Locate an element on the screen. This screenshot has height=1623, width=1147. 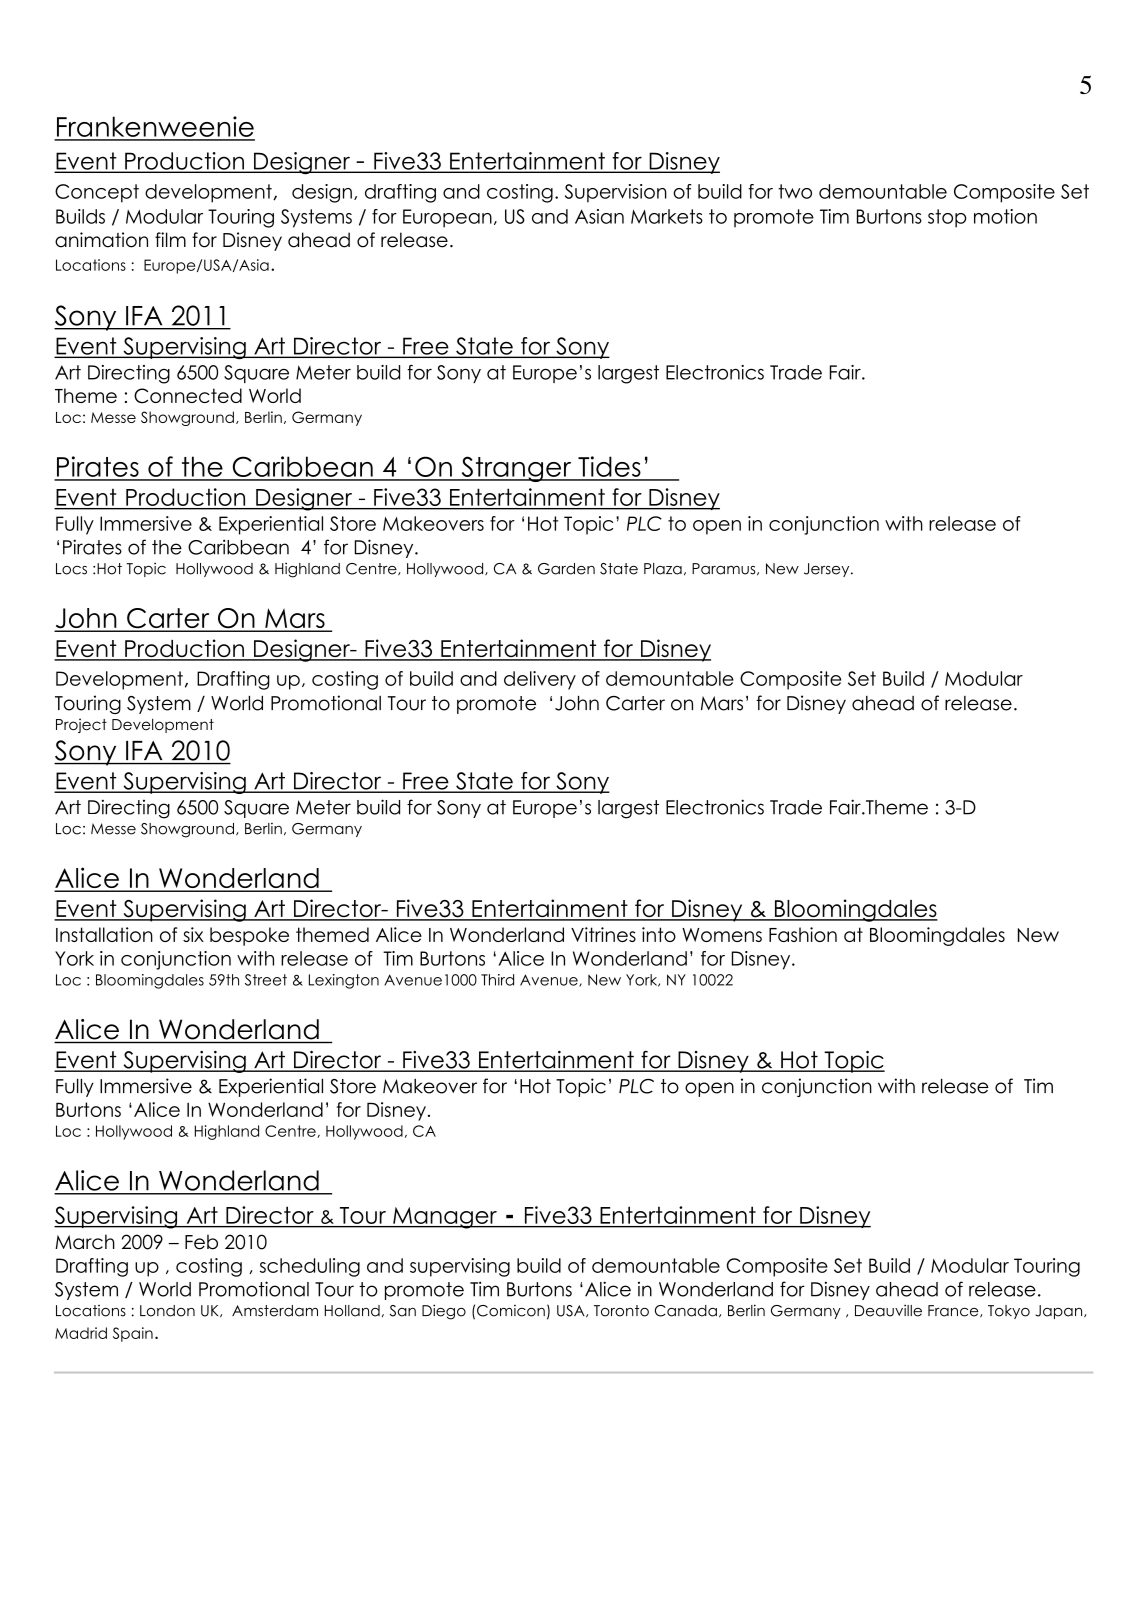
six is located at coordinates (193, 934).
